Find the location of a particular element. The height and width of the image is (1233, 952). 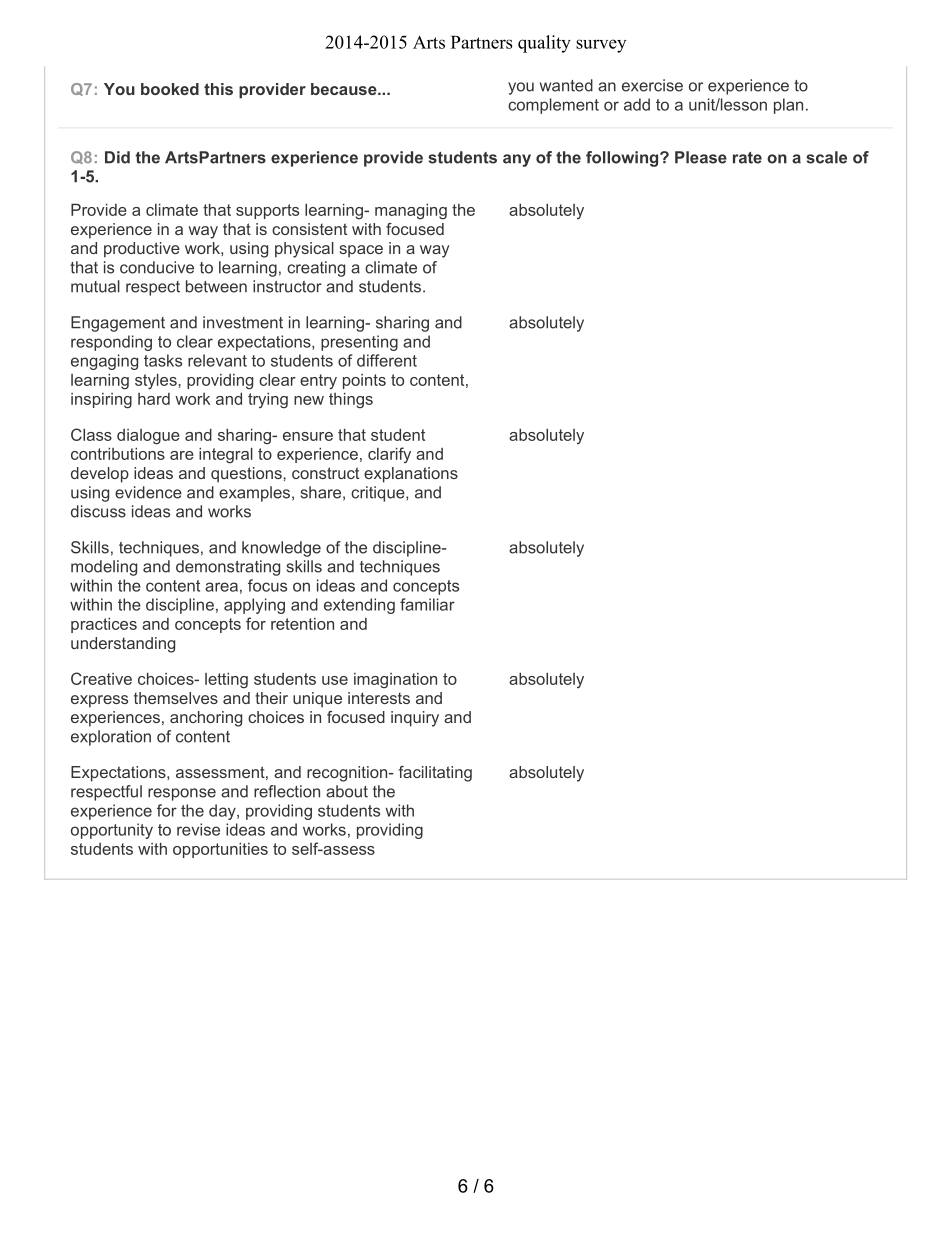

response is located at coordinates (182, 794).
